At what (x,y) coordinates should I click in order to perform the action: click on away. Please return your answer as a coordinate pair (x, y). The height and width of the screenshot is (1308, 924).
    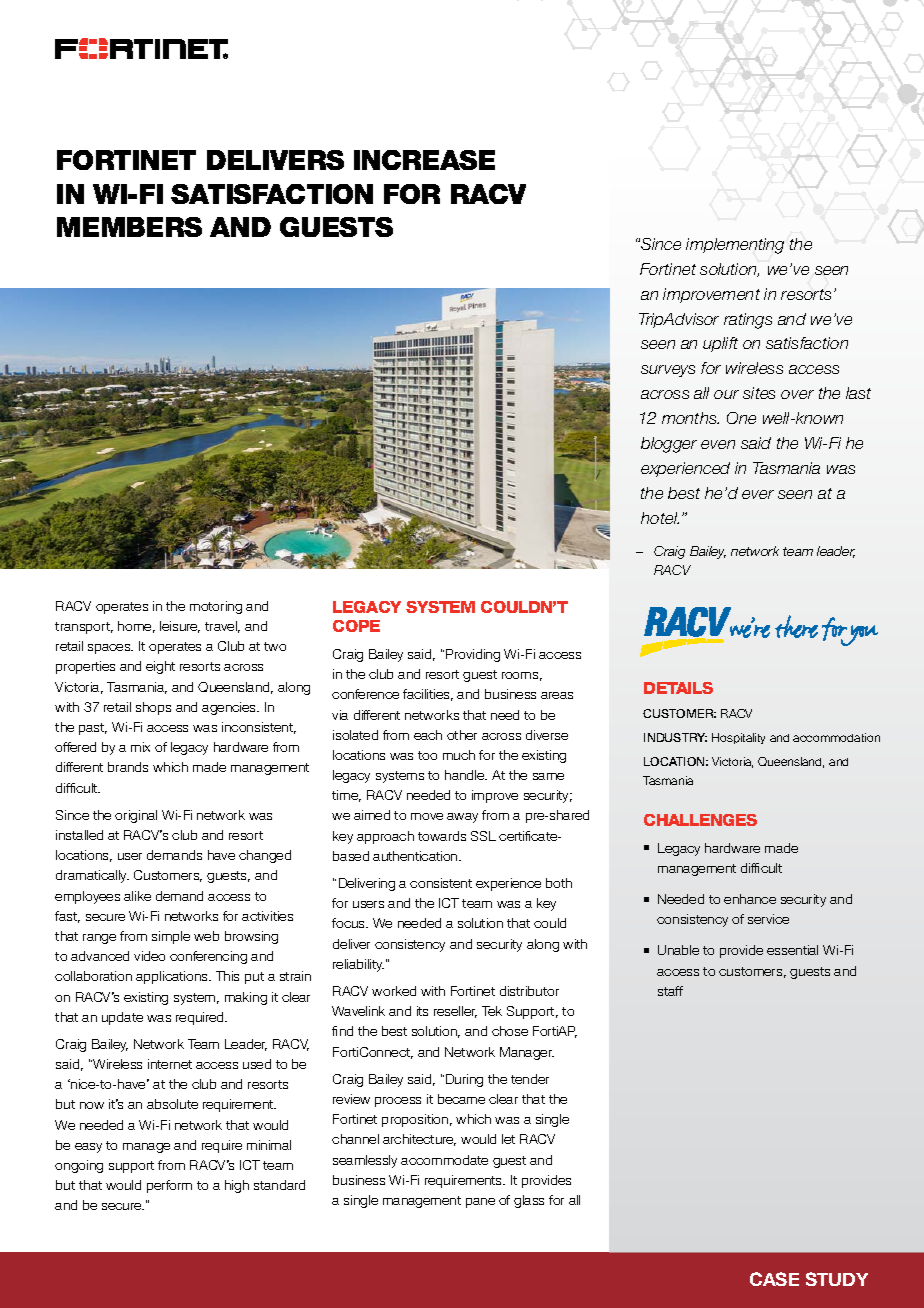
    Looking at the image, I should click on (462, 818).
